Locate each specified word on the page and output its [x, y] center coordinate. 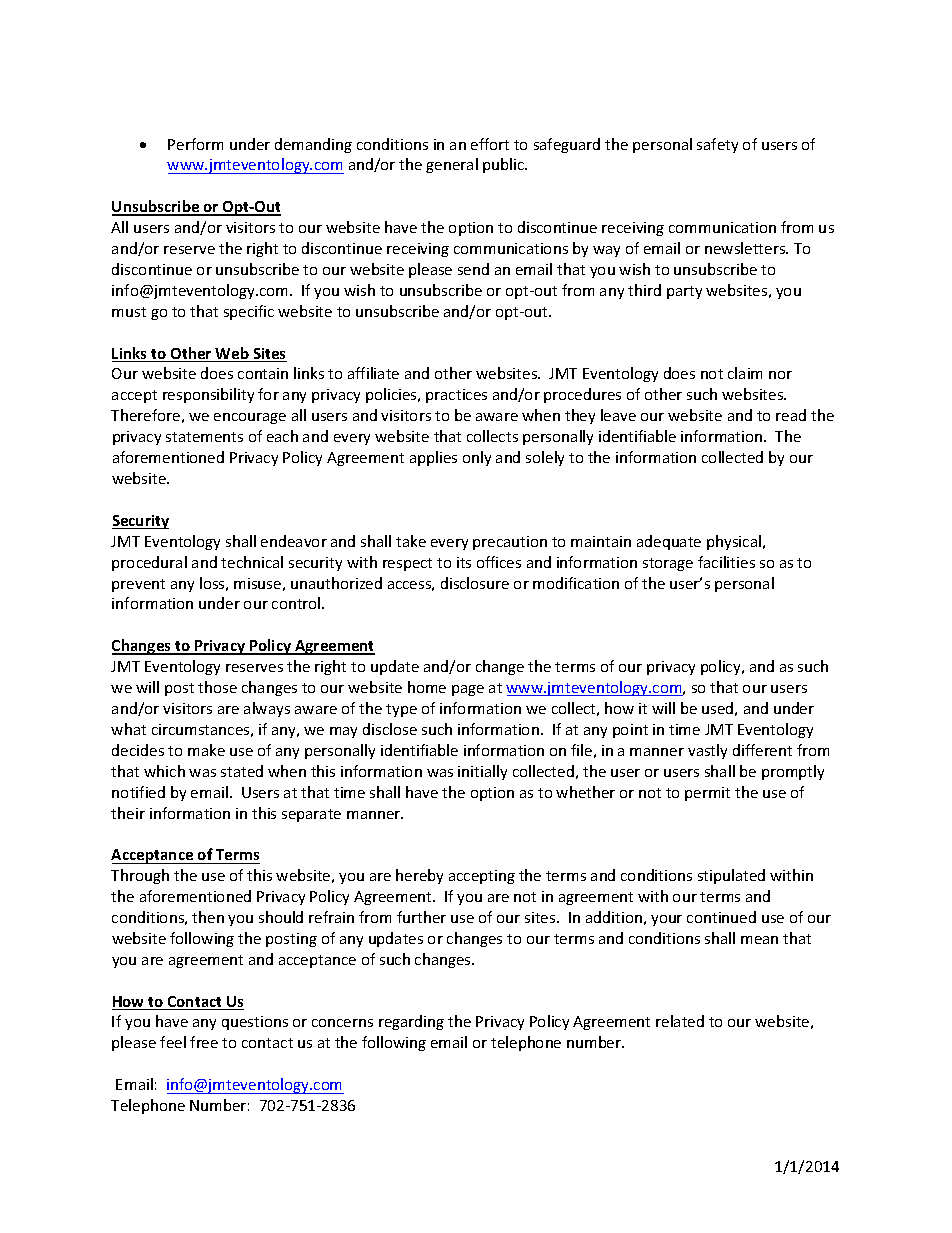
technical [252, 562]
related [680, 1021]
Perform [195, 144]
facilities [726, 562]
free [204, 1042]
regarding [411, 1022]
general [452, 165]
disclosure [475, 583]
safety [717, 145]
